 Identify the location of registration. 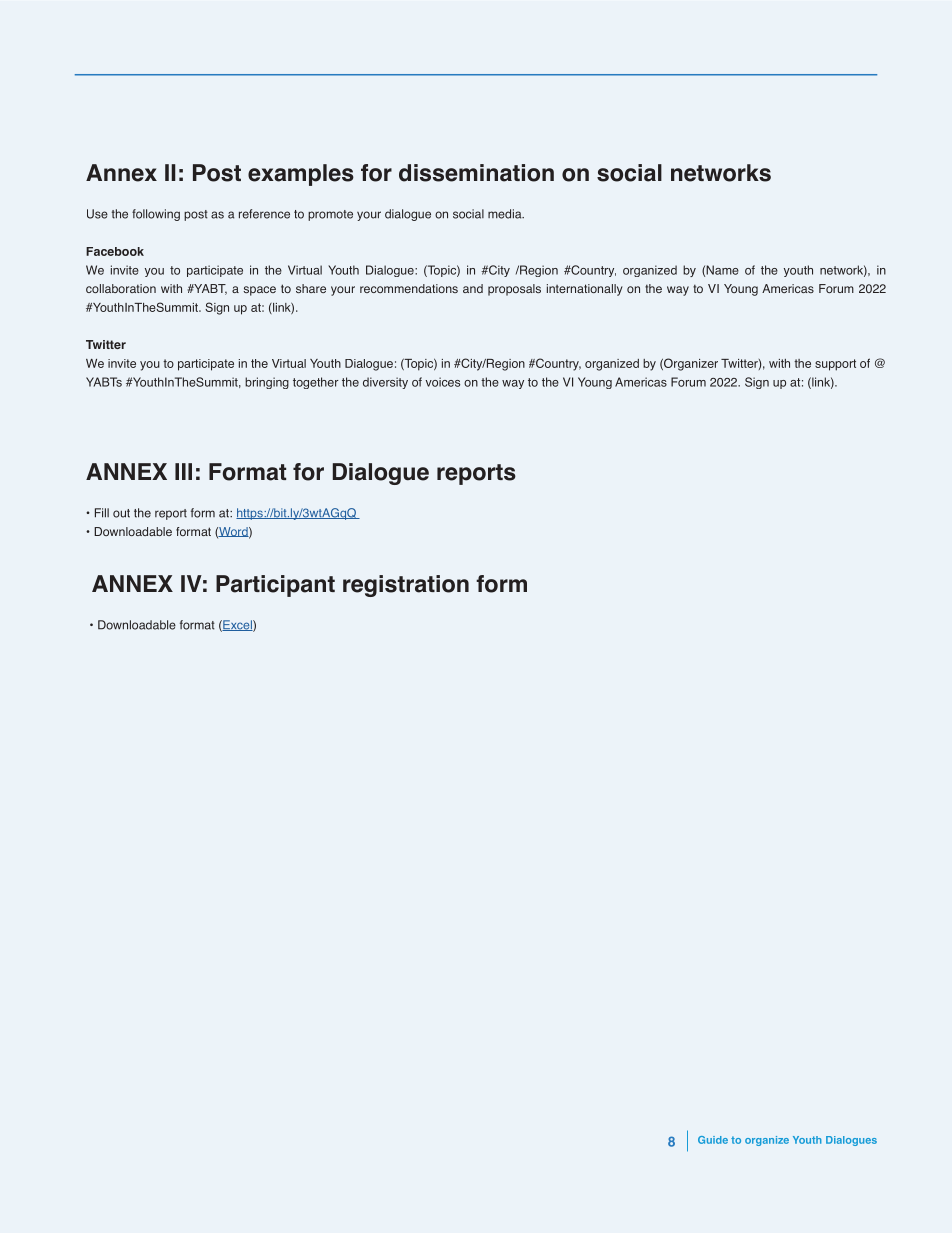
(406, 586).
